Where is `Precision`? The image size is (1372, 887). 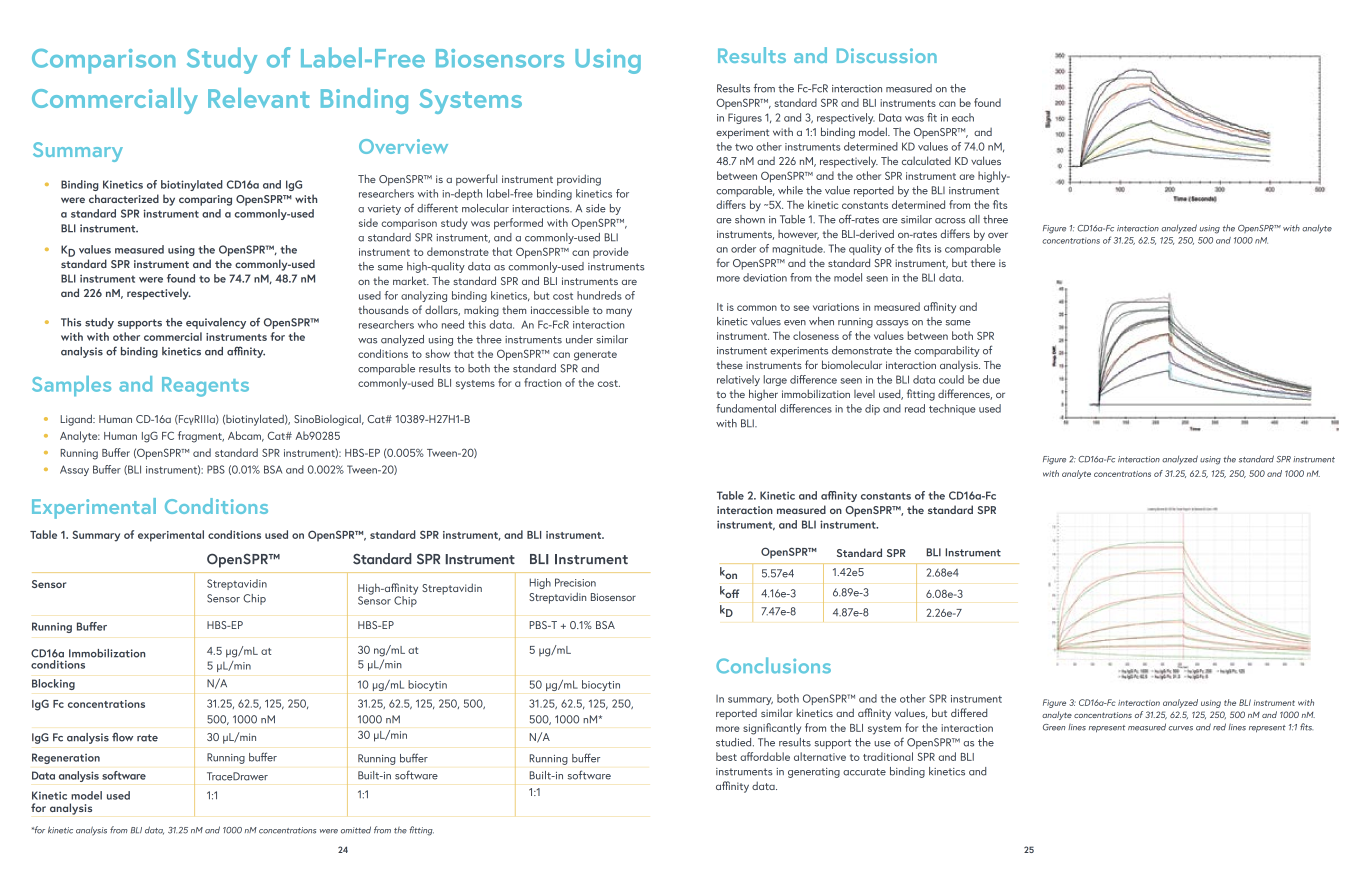 Precision is located at coordinates (575, 582).
